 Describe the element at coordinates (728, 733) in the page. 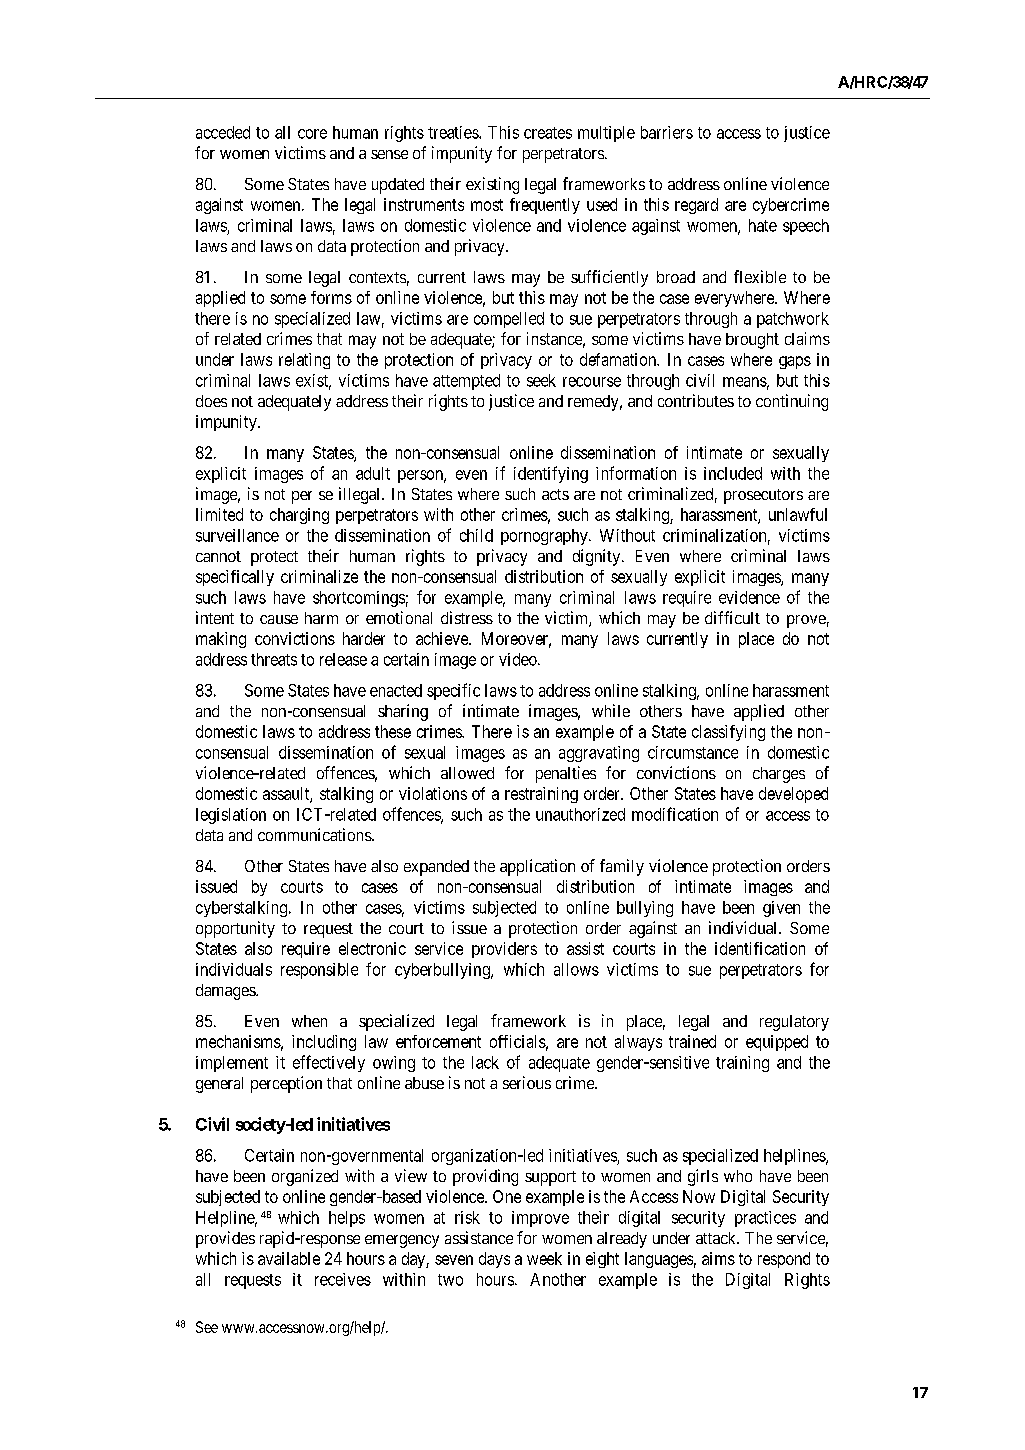

I see `classifying` at that location.
